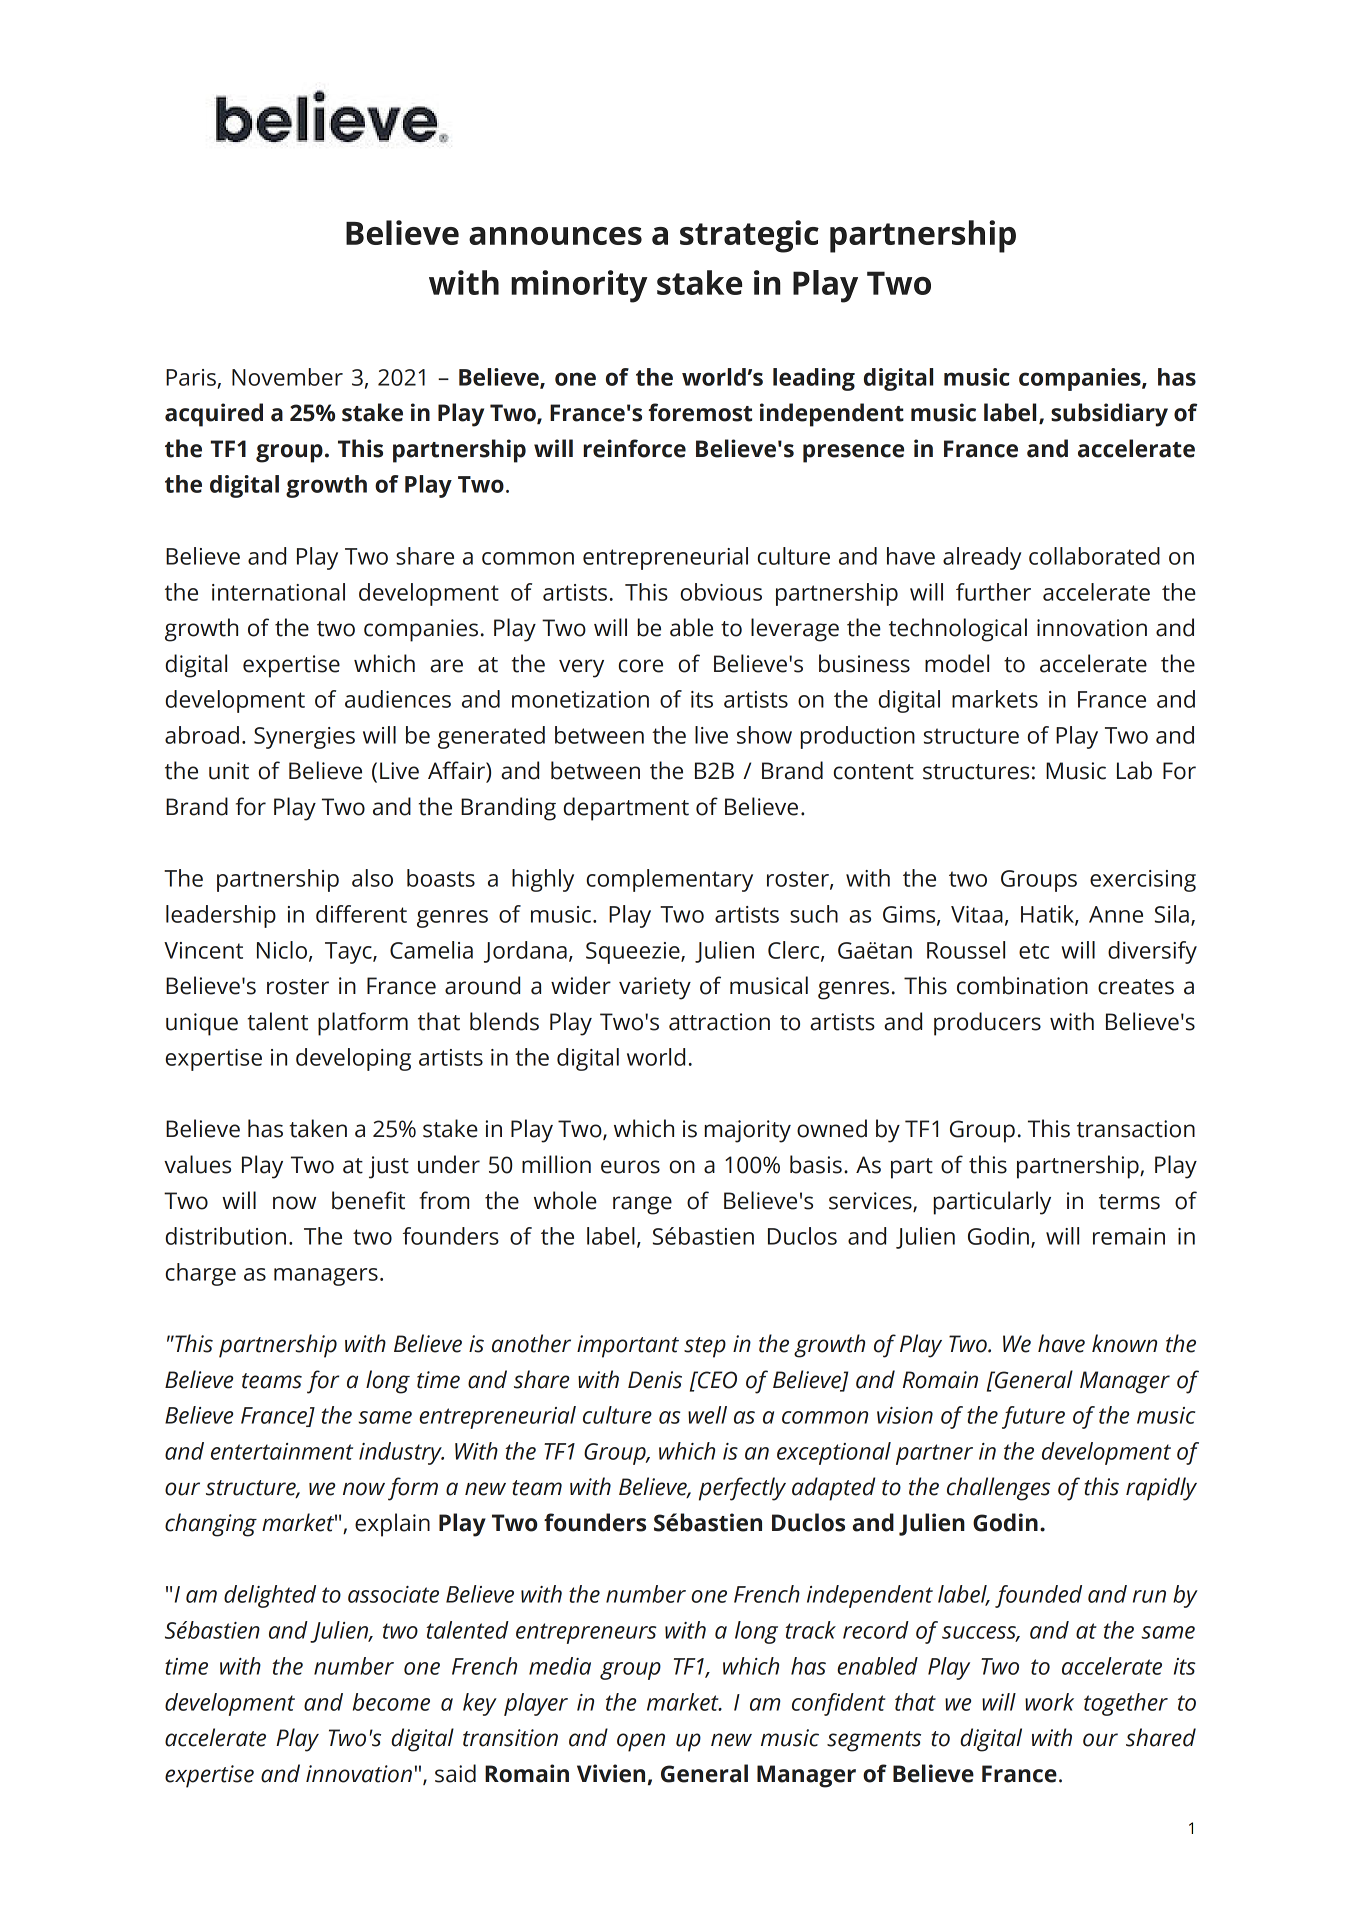 The image size is (1361, 1924). Describe the element at coordinates (1109, 415) in the page. I see `subsidiary` at that location.
